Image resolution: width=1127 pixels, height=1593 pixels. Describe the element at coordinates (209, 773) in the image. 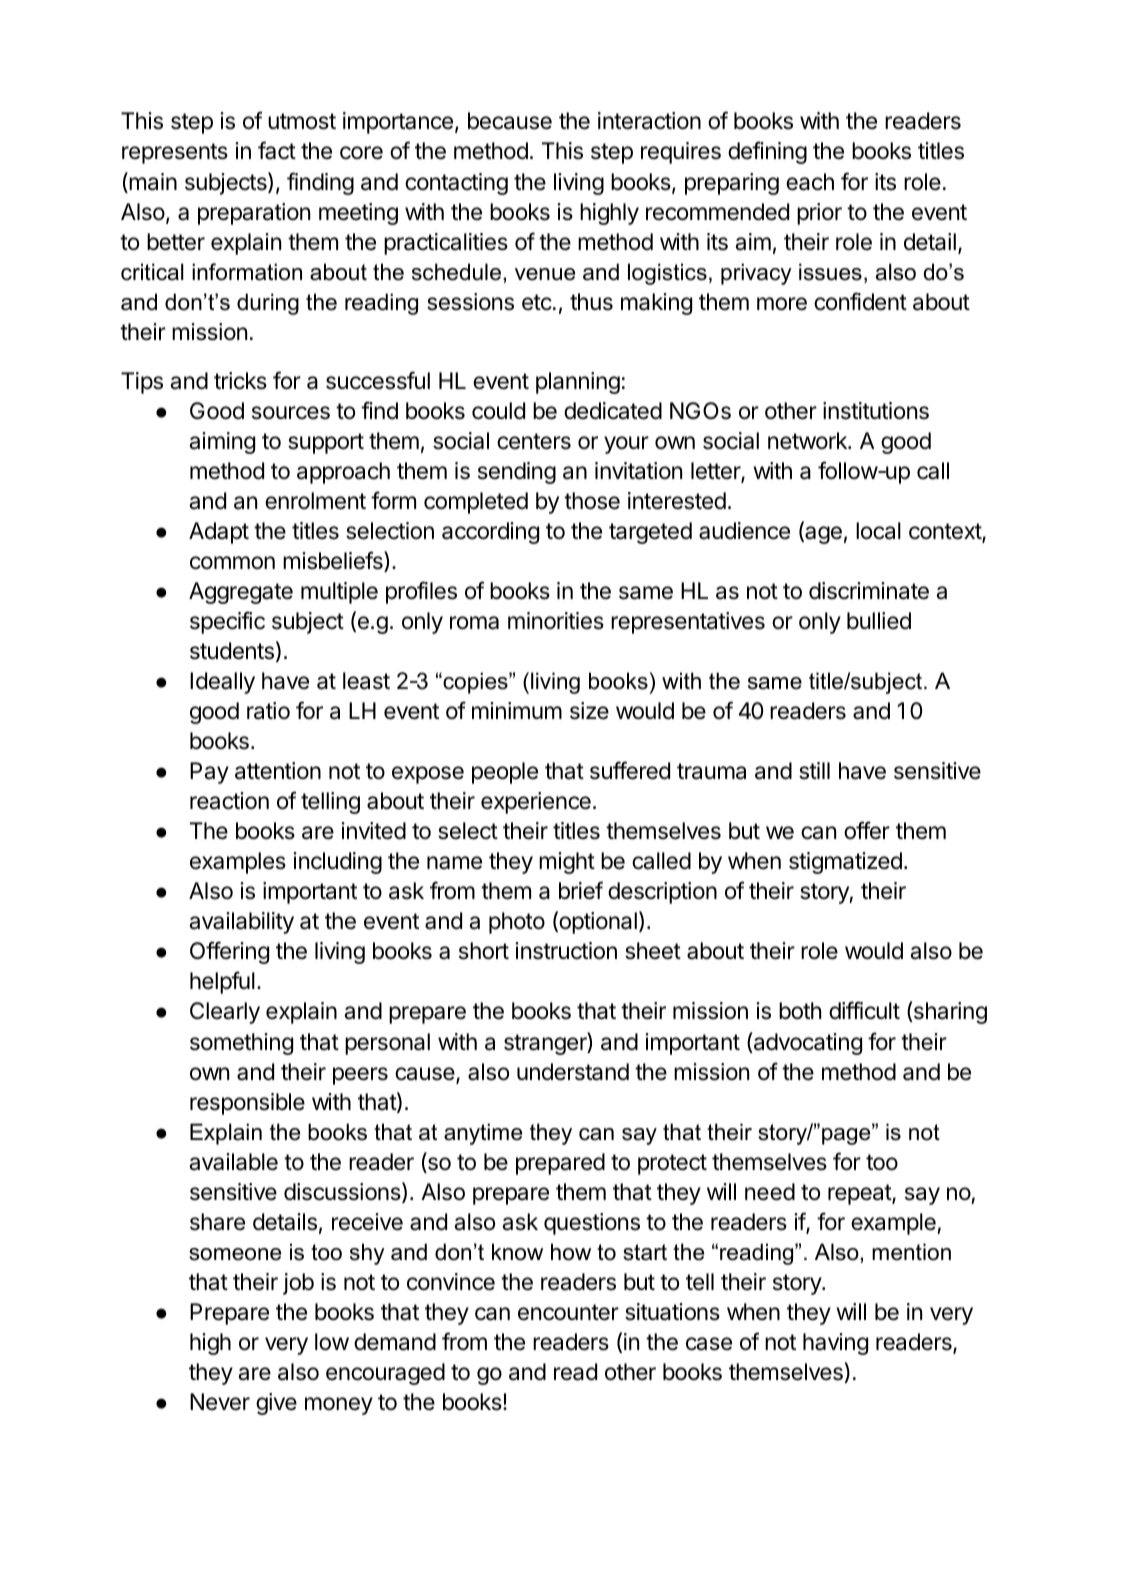

I see `Pay` at that location.
